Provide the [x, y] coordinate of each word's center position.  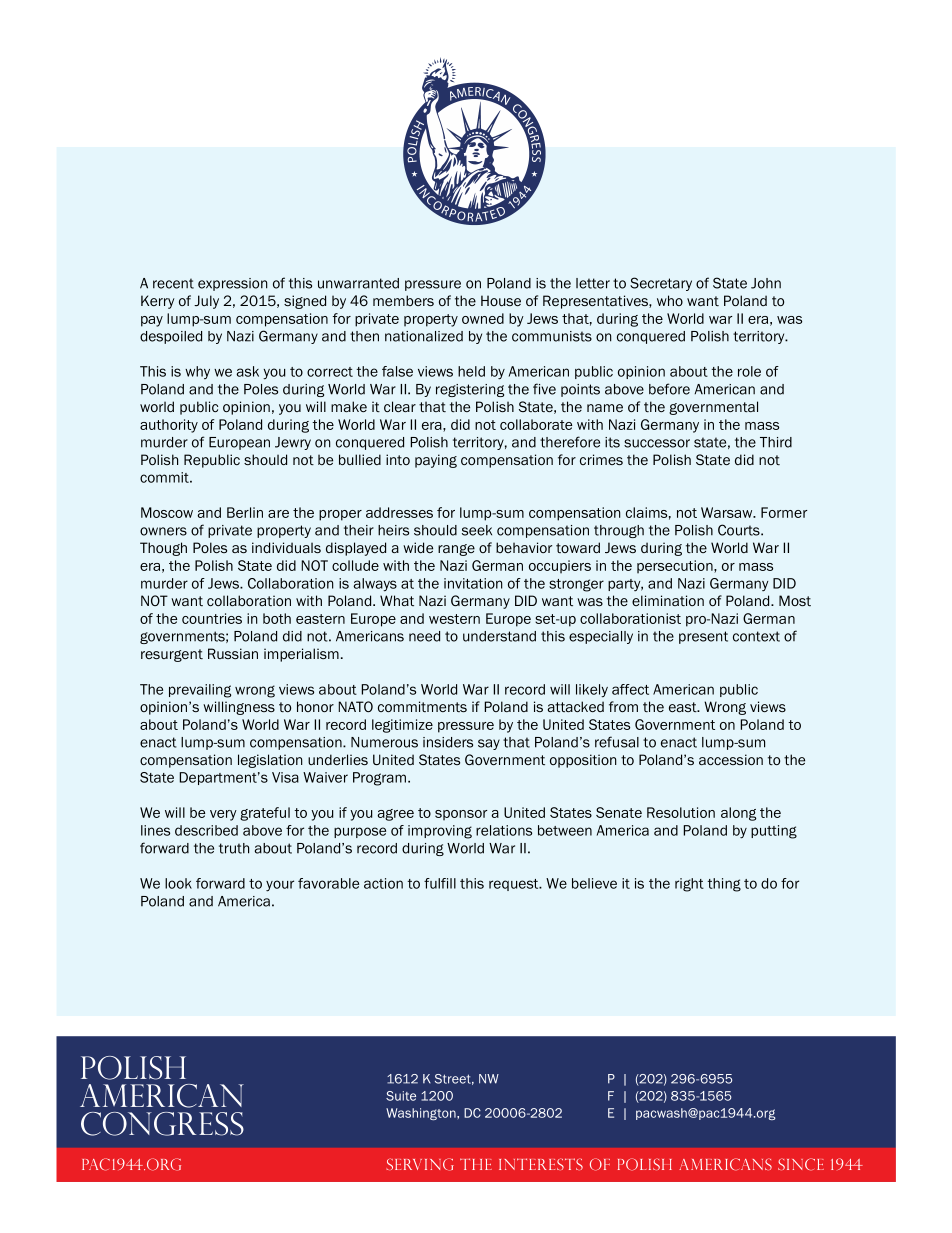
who [670, 300]
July [206, 302]
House [501, 300]
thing [724, 885]
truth [234, 848]
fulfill [440, 883]
